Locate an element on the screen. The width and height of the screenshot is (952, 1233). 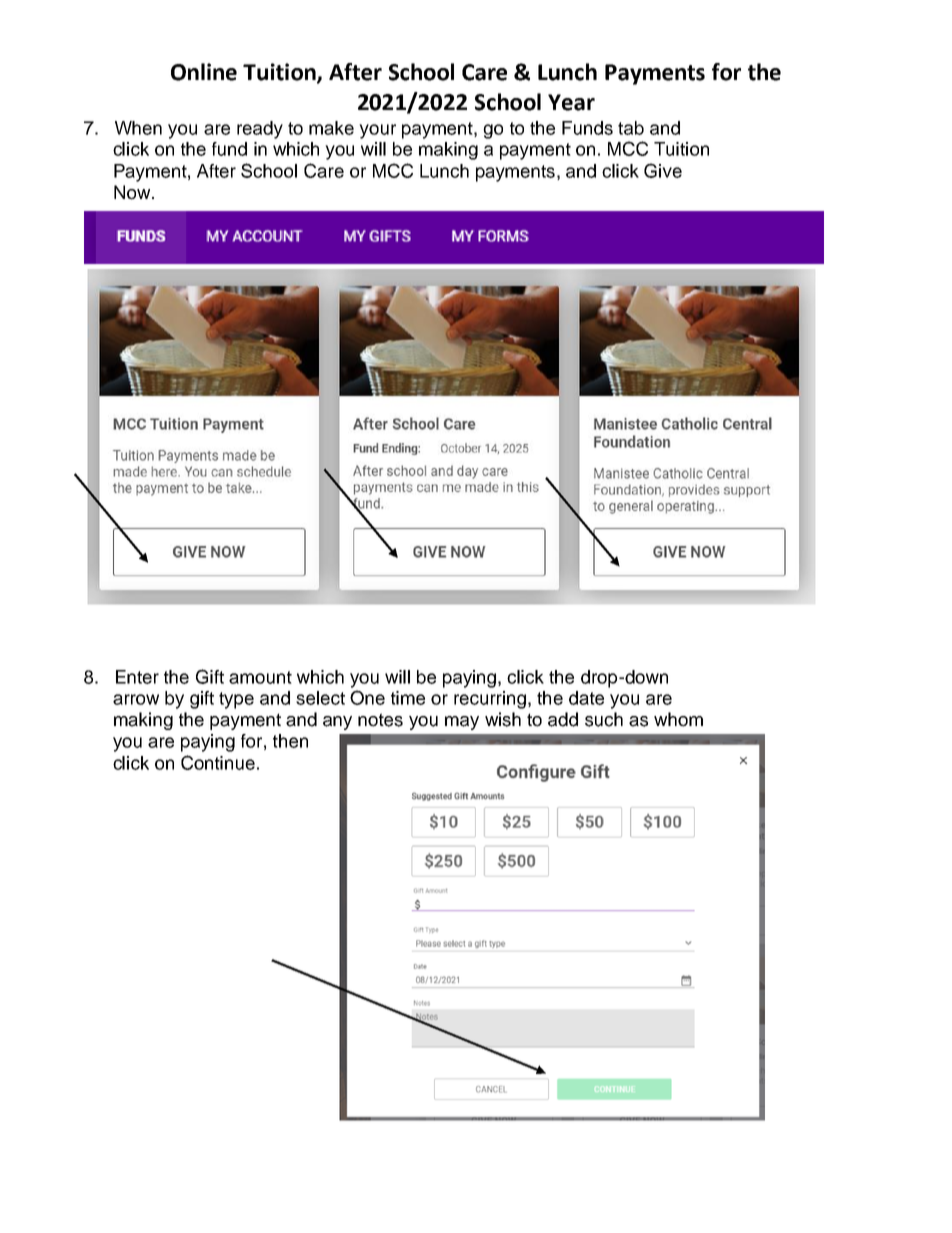
amount is located at coordinates (260, 677).
